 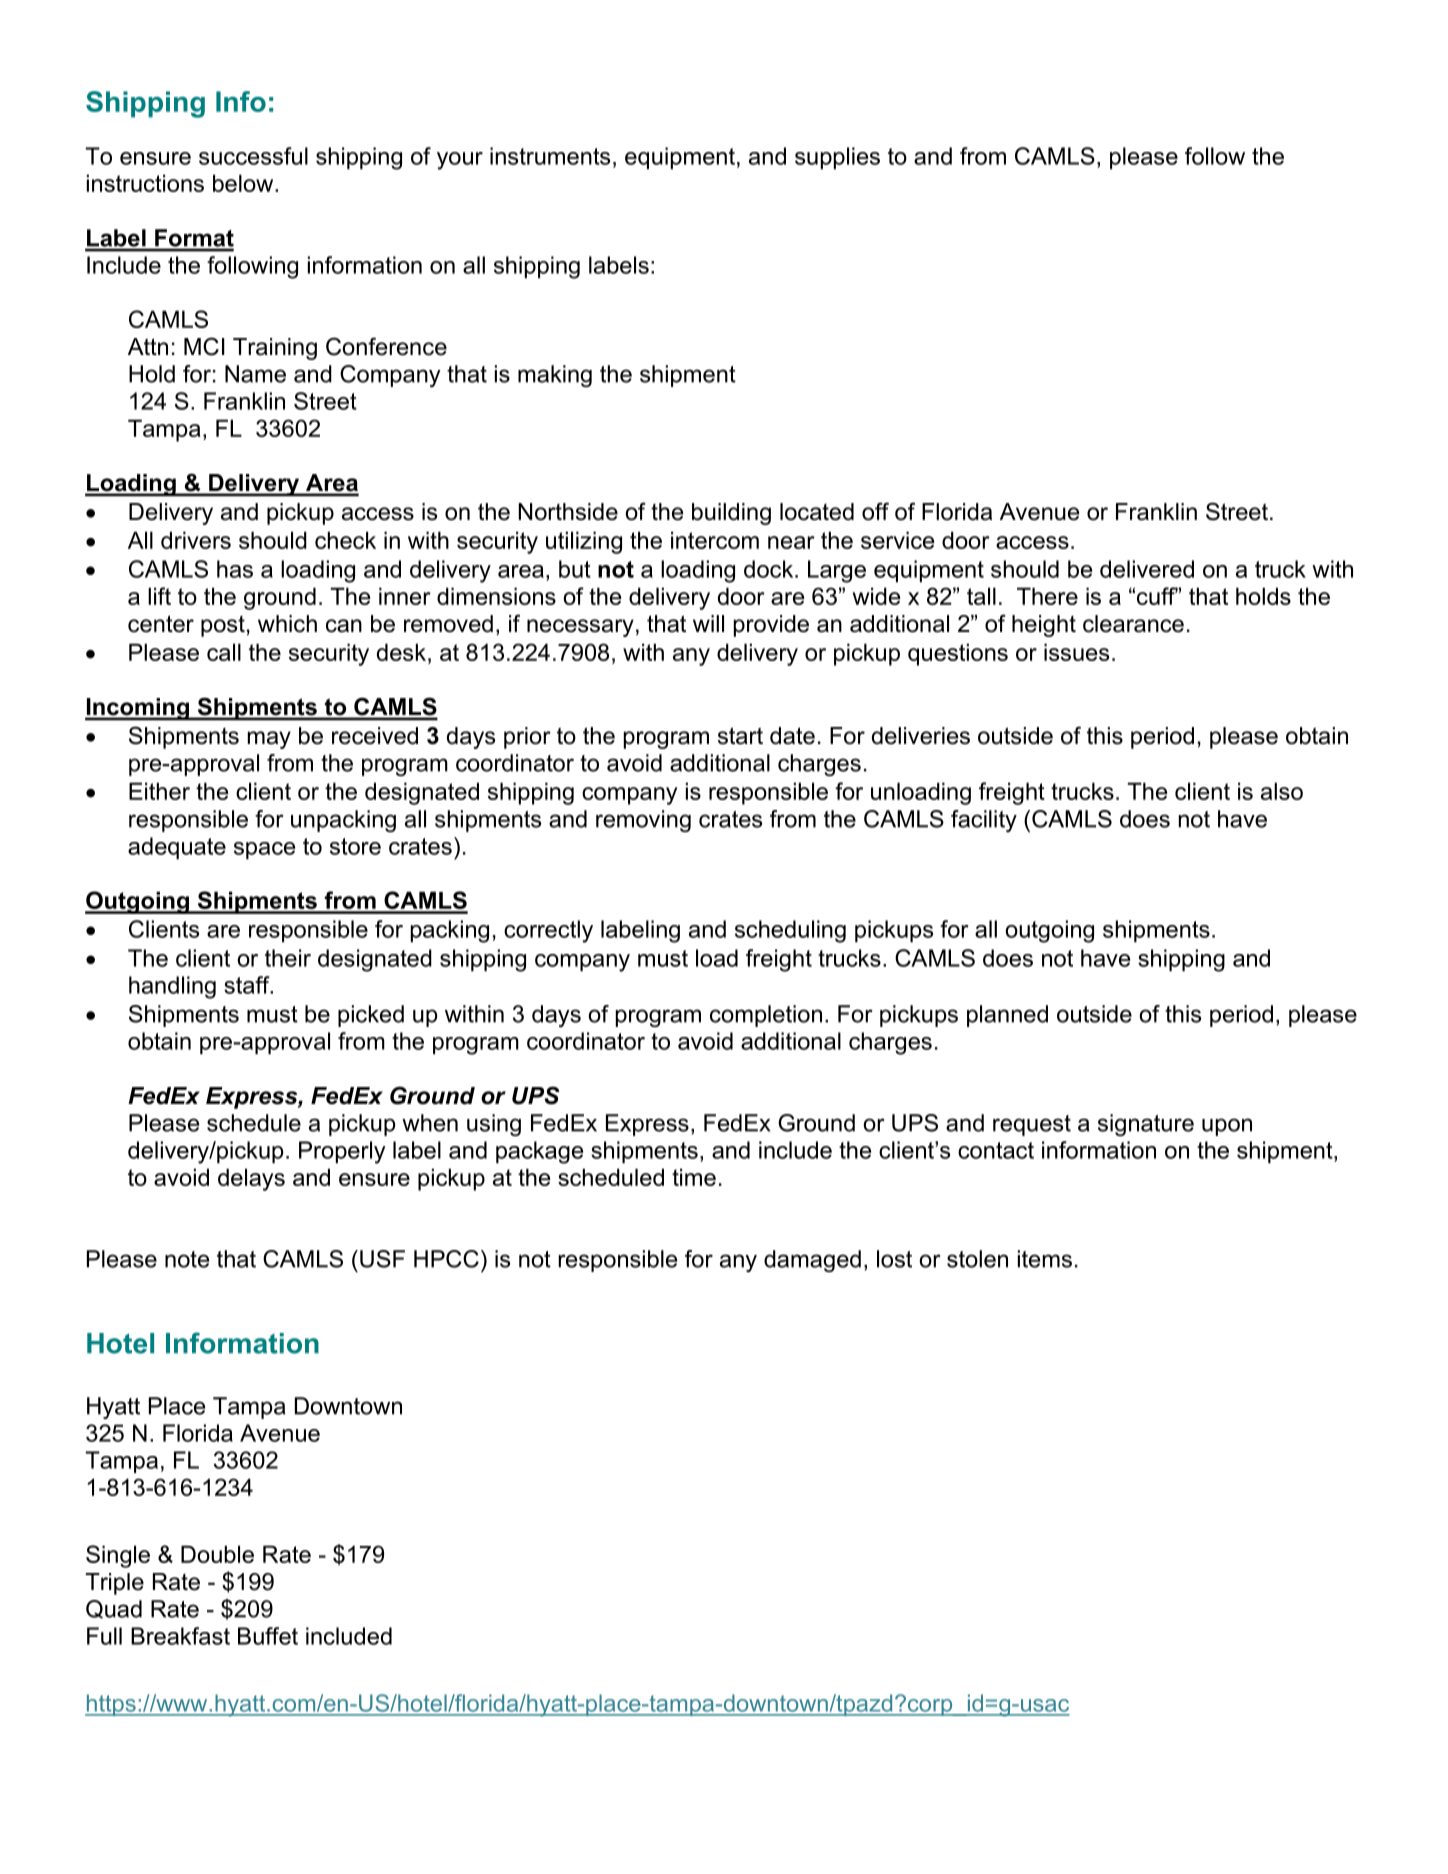 I want to click on Double, so click(x=217, y=1554).
